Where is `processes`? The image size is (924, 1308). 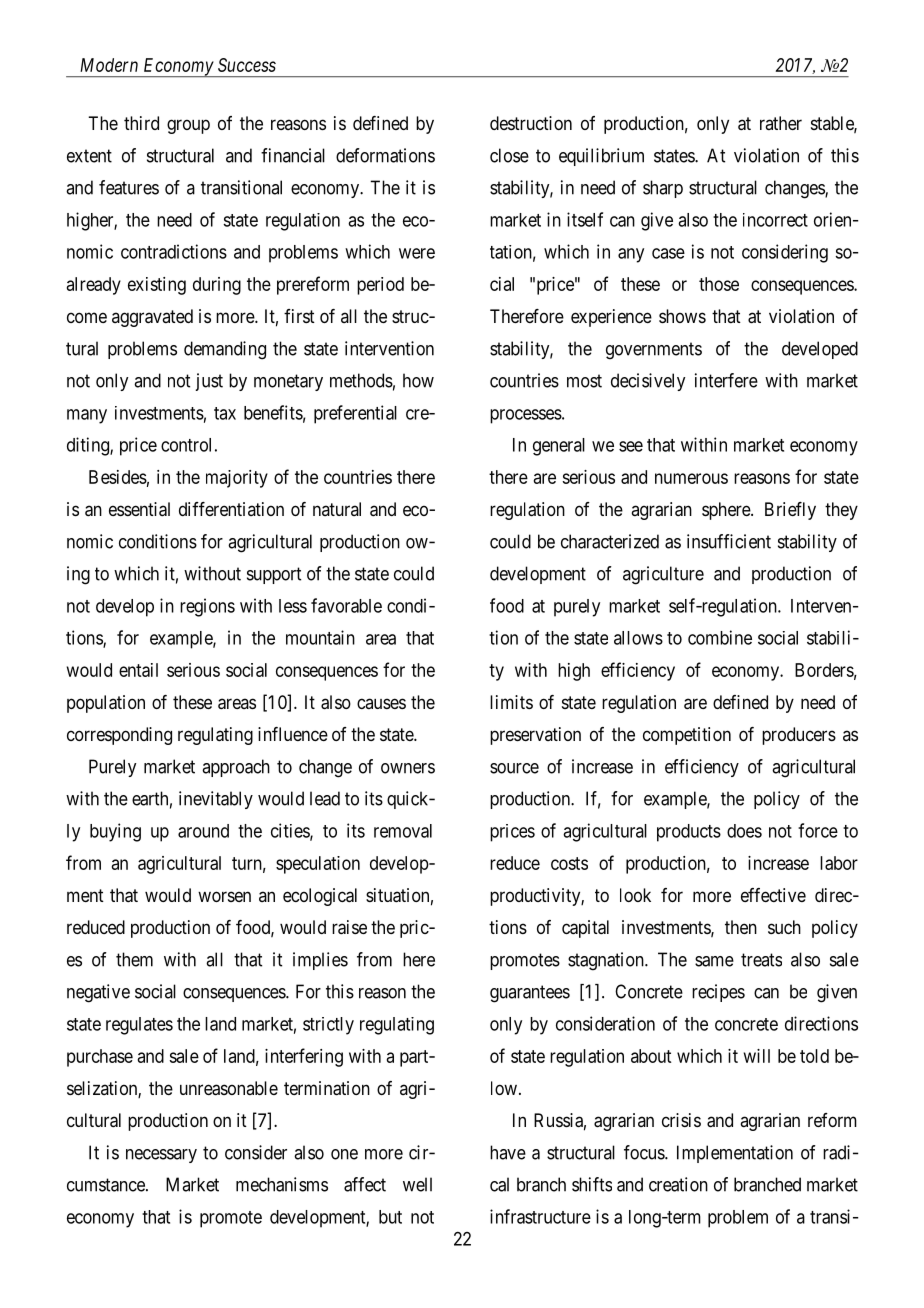 processes is located at coordinates (526, 416).
